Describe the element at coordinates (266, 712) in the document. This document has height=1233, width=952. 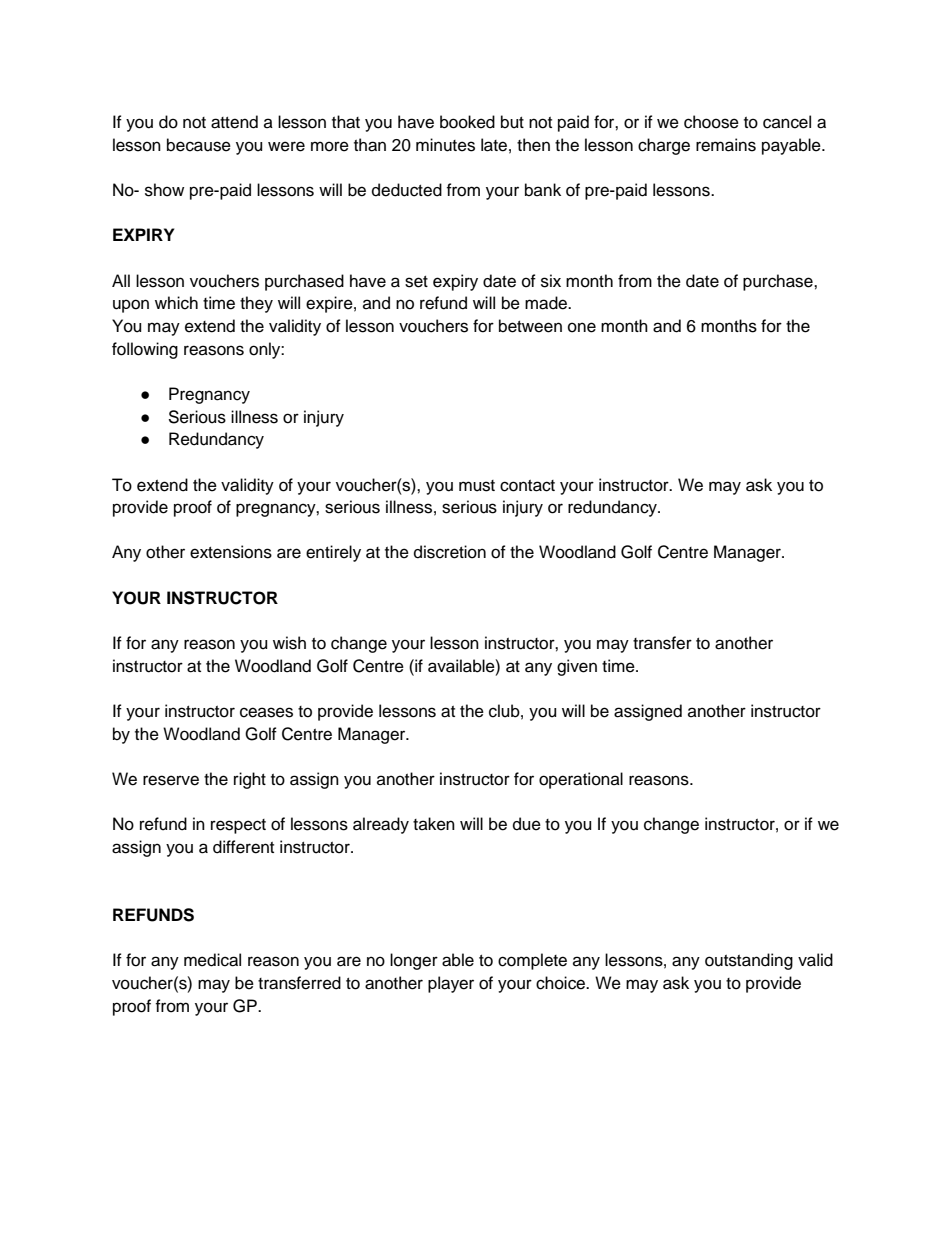
I see `ceases` at that location.
